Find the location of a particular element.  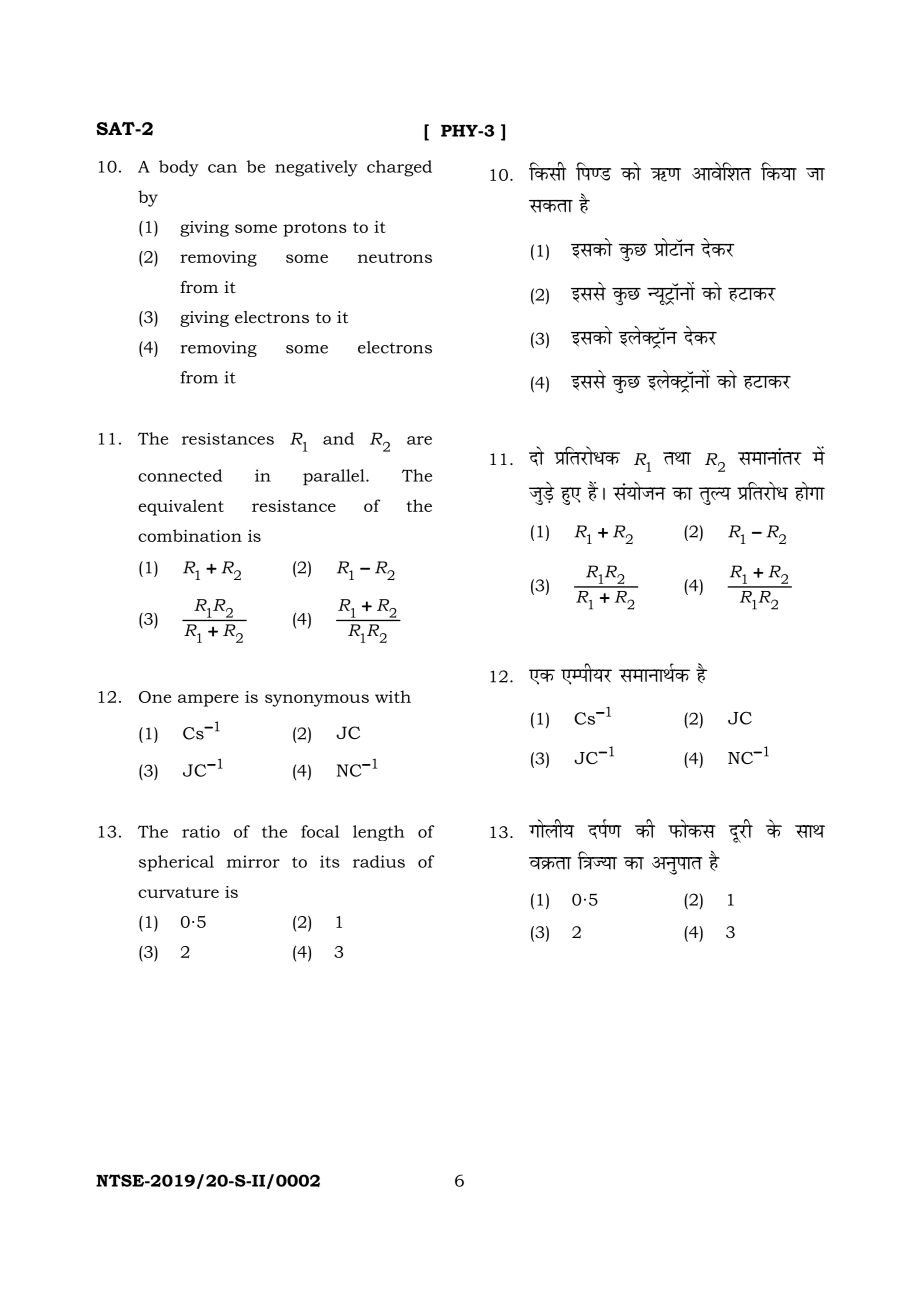

with is located at coordinates (393, 696).
